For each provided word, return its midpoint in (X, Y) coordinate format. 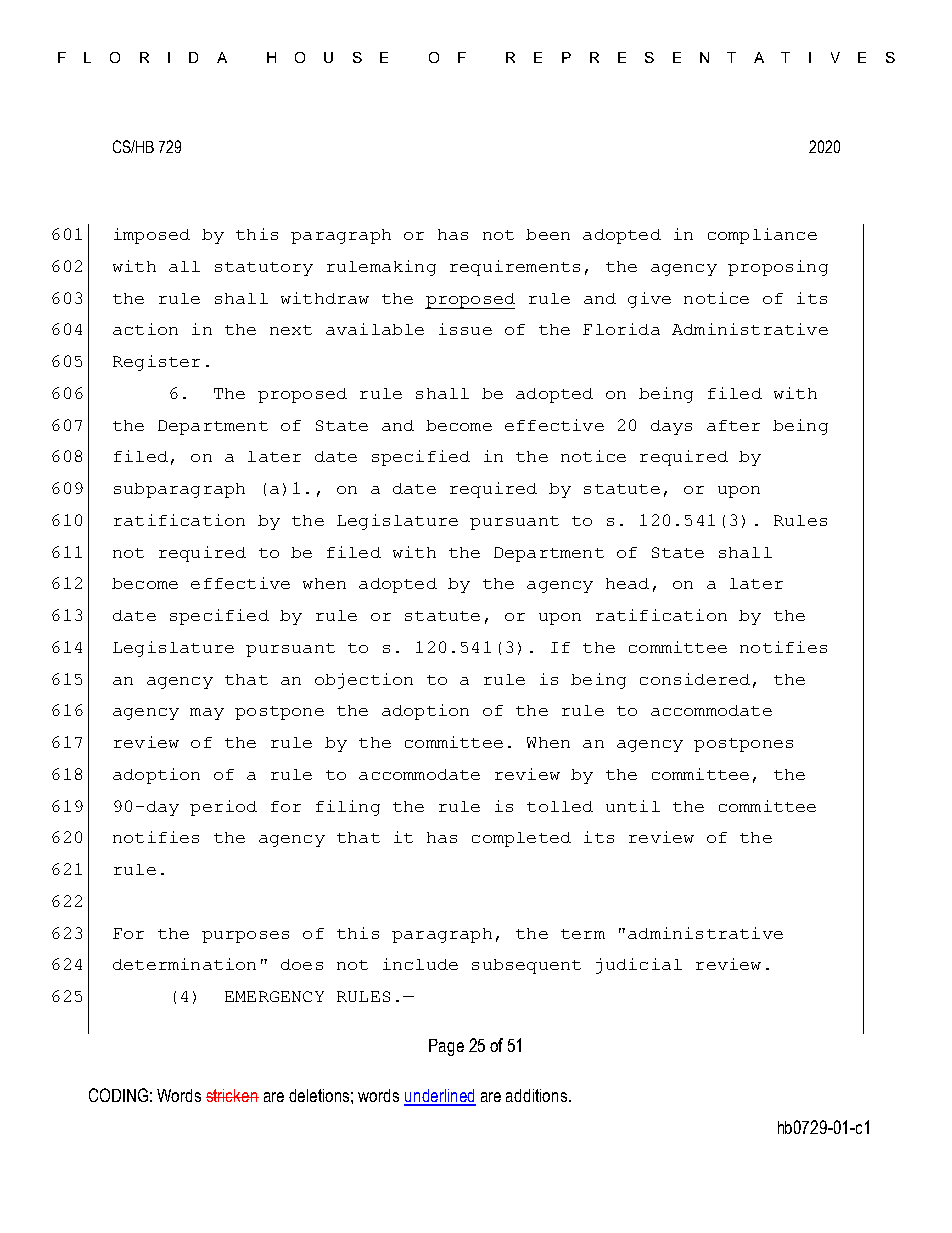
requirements (515, 268)
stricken (232, 1095)
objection (364, 681)
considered (695, 679)
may (207, 714)
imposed (152, 236)
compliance (762, 236)
